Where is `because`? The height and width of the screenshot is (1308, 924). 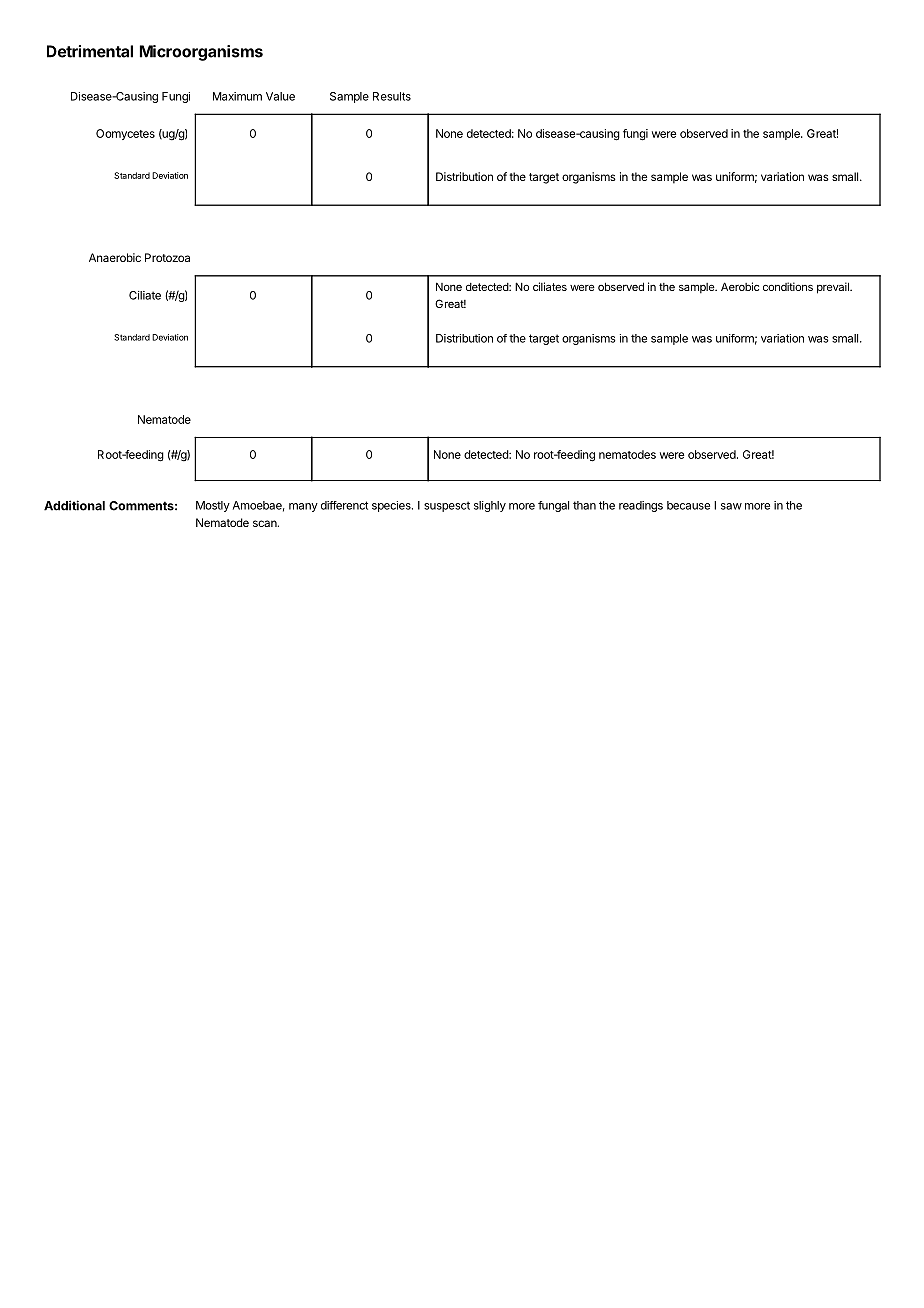
because is located at coordinates (688, 505).
